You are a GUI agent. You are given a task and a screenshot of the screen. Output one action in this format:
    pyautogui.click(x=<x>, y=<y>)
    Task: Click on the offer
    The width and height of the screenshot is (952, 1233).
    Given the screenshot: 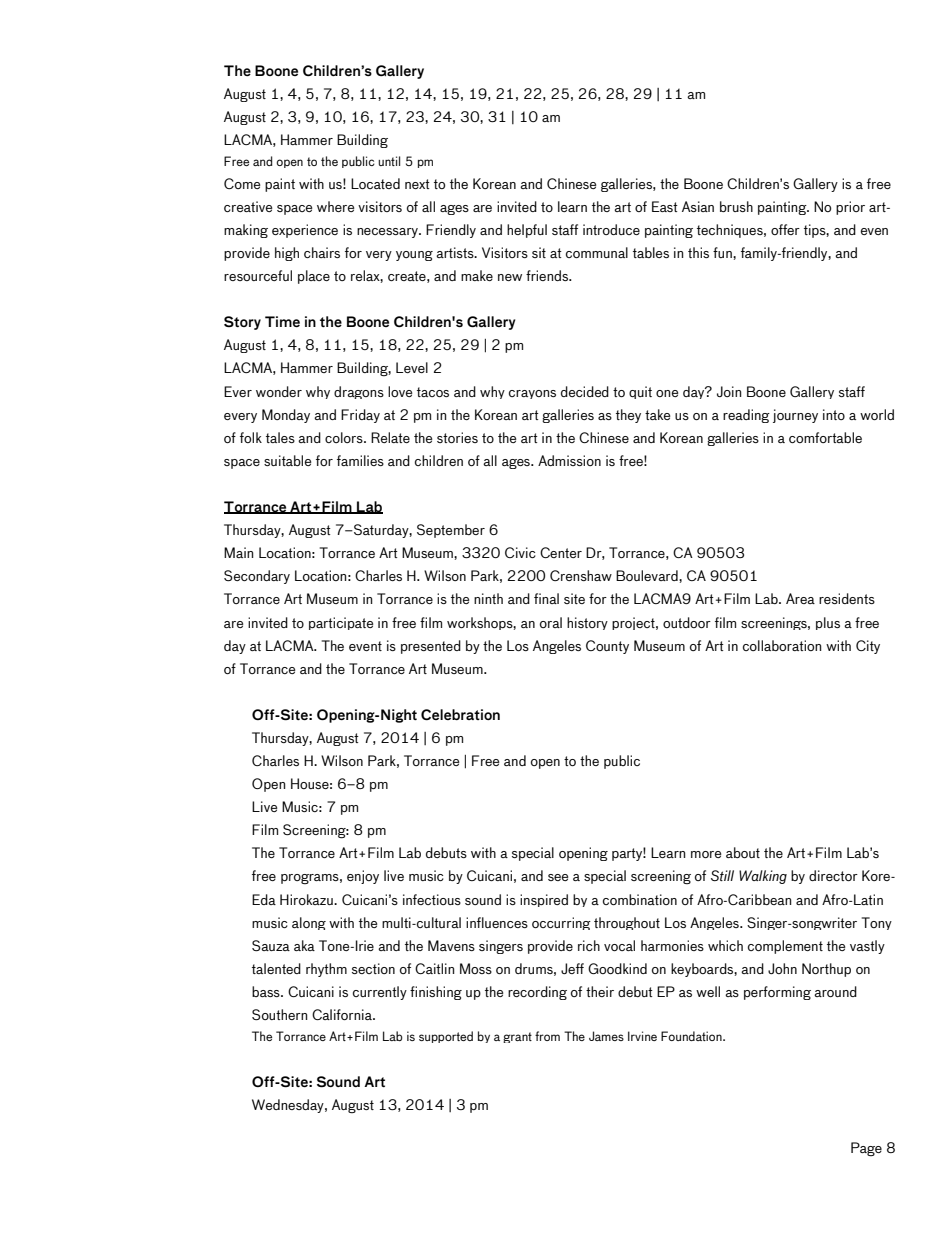 What is the action you would take?
    pyautogui.click(x=785, y=229)
